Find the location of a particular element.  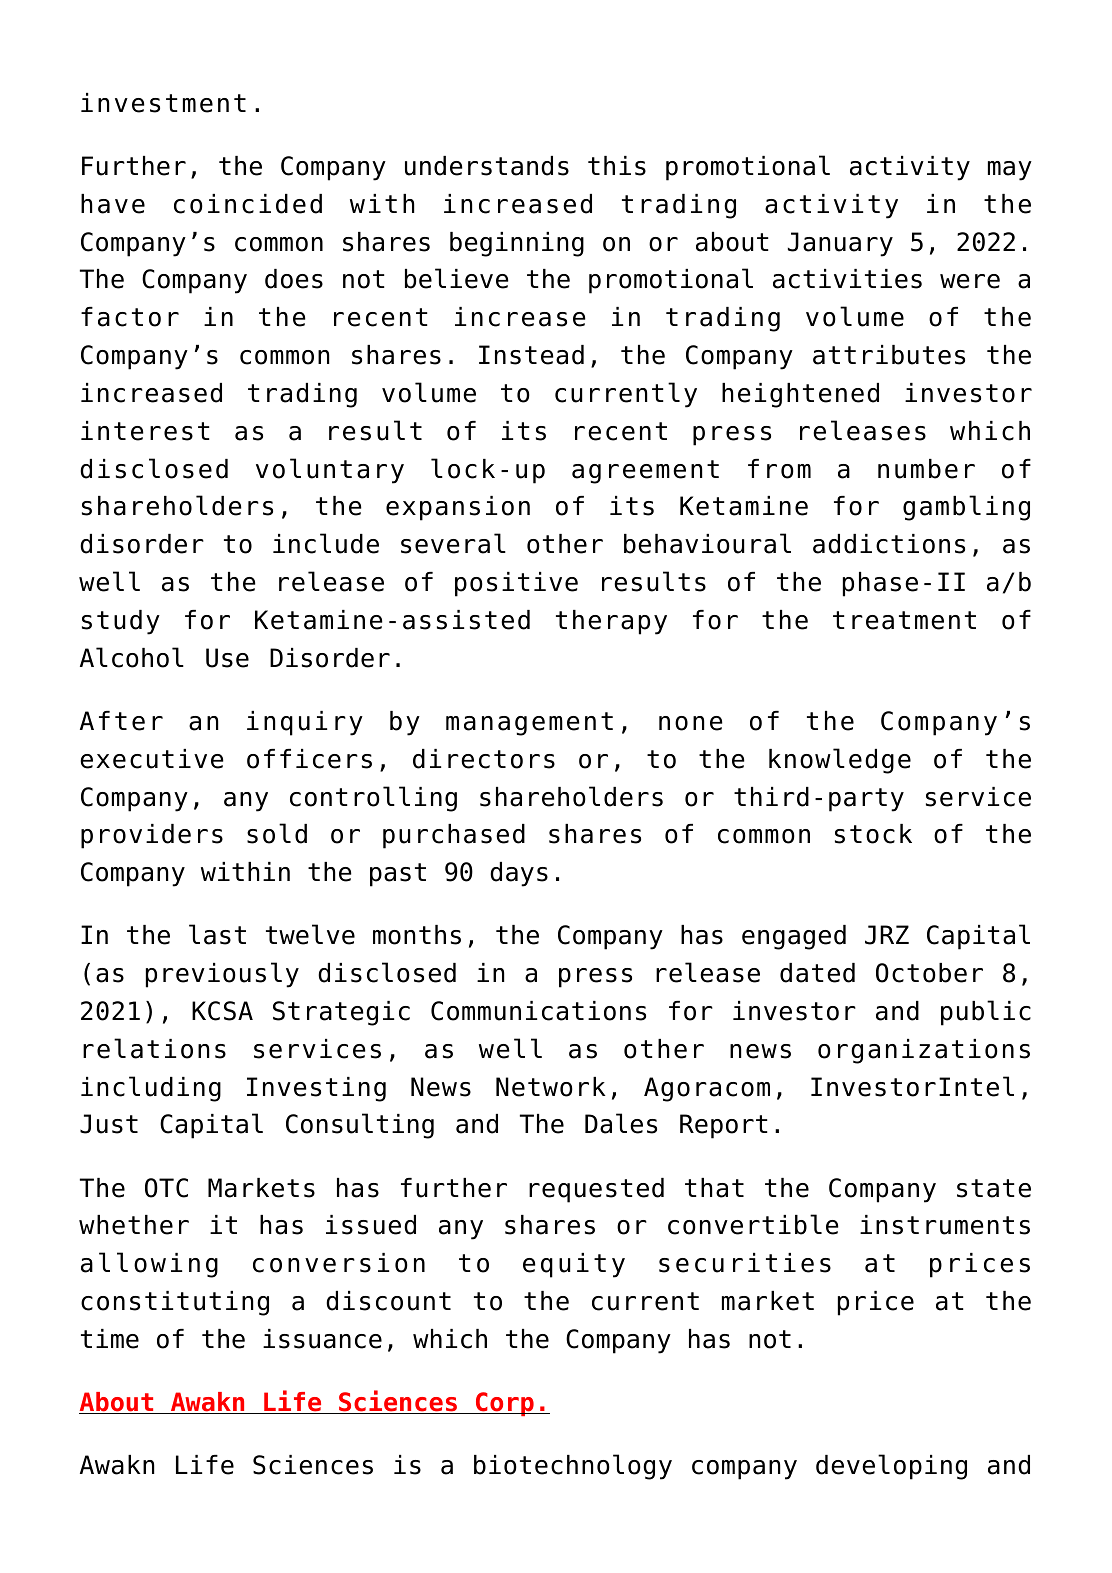

number is located at coordinates (926, 469).
